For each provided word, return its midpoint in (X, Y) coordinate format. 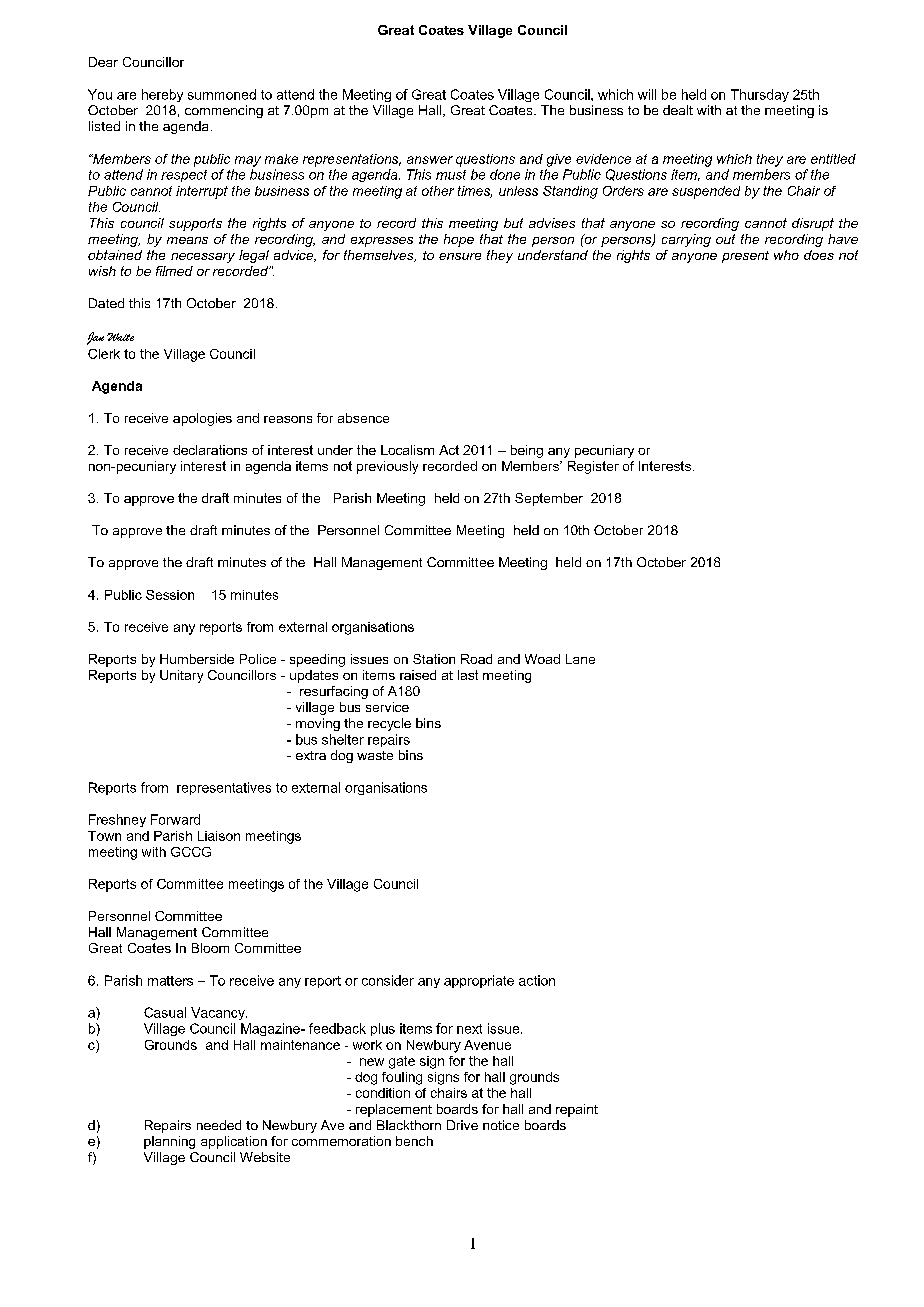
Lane (580, 659)
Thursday (760, 95)
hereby (162, 95)
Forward (175, 819)
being (527, 451)
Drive (462, 1125)
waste (375, 755)
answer (430, 160)
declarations (210, 450)
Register (593, 467)
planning (169, 1142)
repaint (577, 1110)
